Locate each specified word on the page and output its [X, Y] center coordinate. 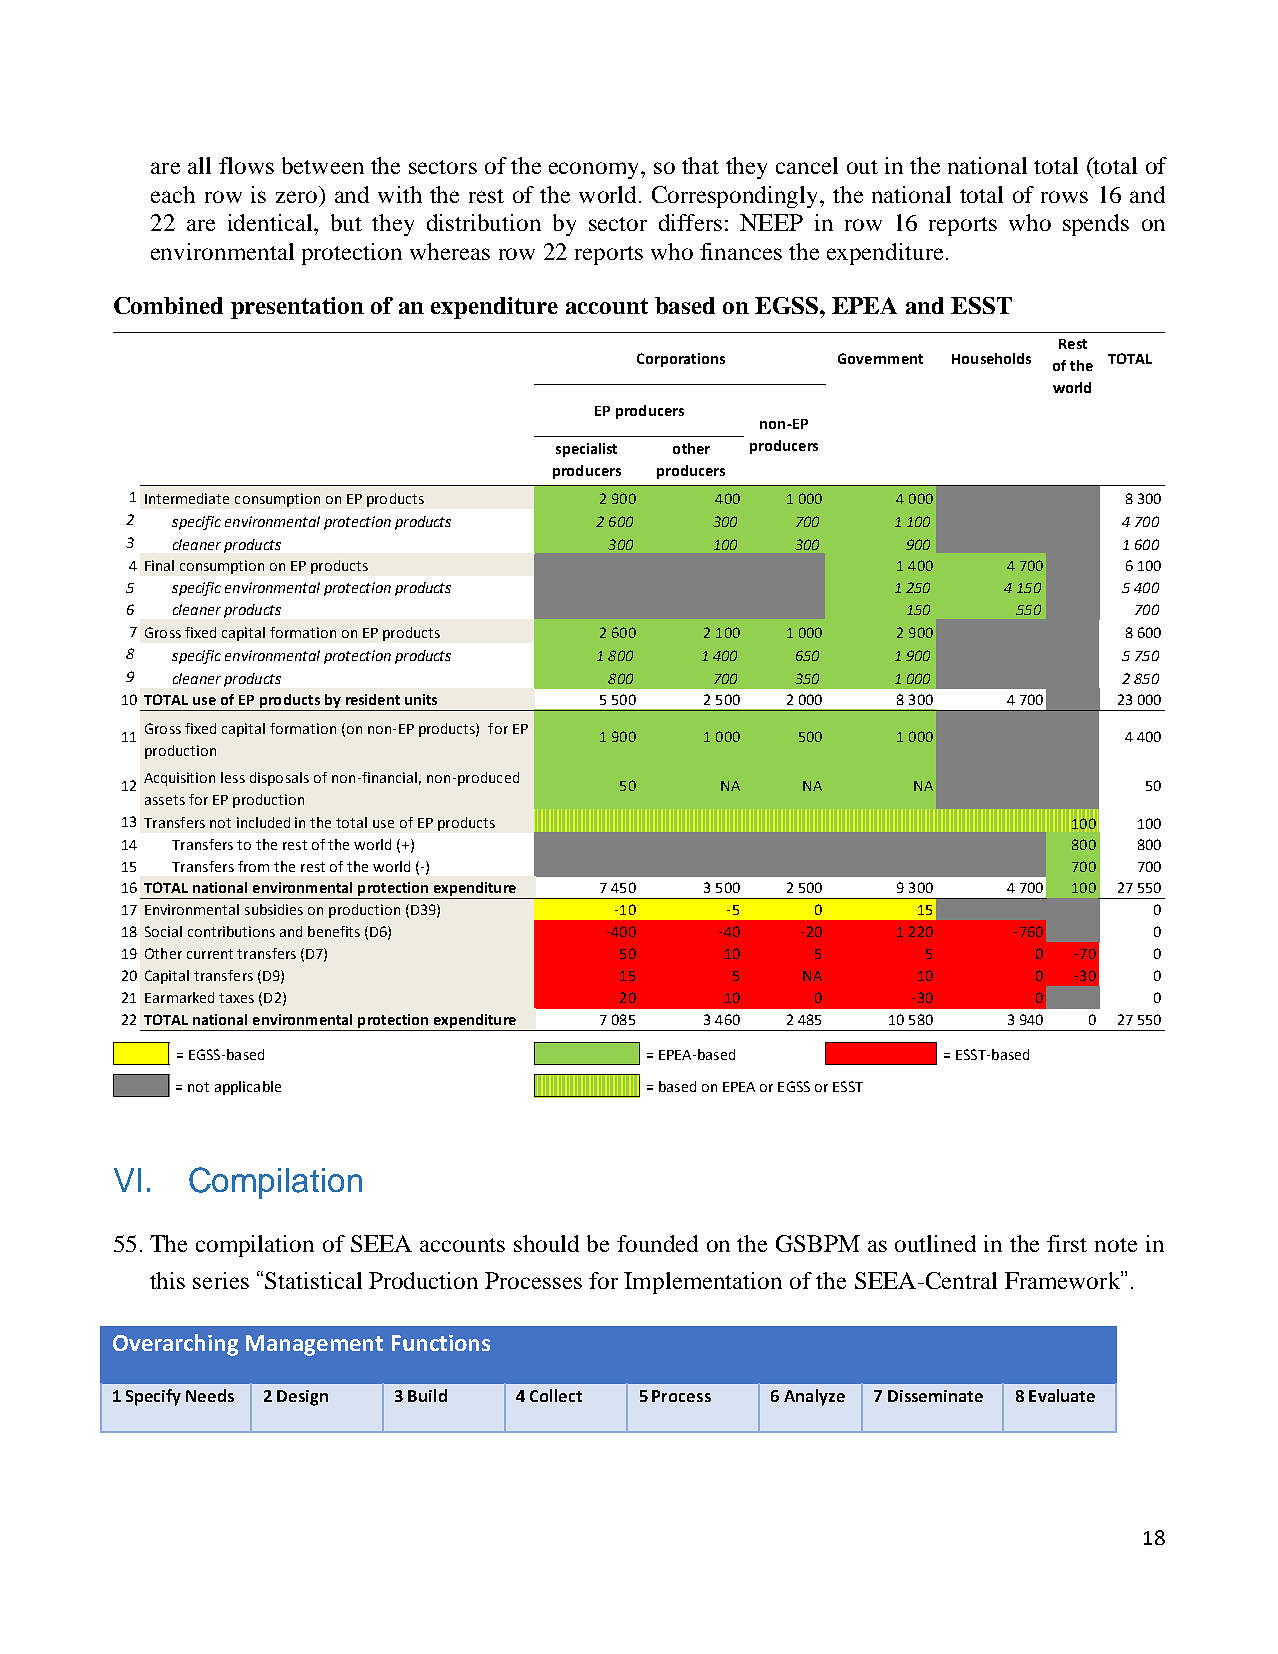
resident [373, 699]
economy [595, 170]
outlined [935, 1243]
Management [314, 1345]
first [1067, 1243]
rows [1064, 197]
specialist [586, 450]
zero [296, 197]
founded [657, 1243]
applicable [248, 1088]
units [421, 699]
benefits [334, 931]
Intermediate [187, 498]
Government [880, 358]
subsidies [274, 909]
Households [991, 358]
